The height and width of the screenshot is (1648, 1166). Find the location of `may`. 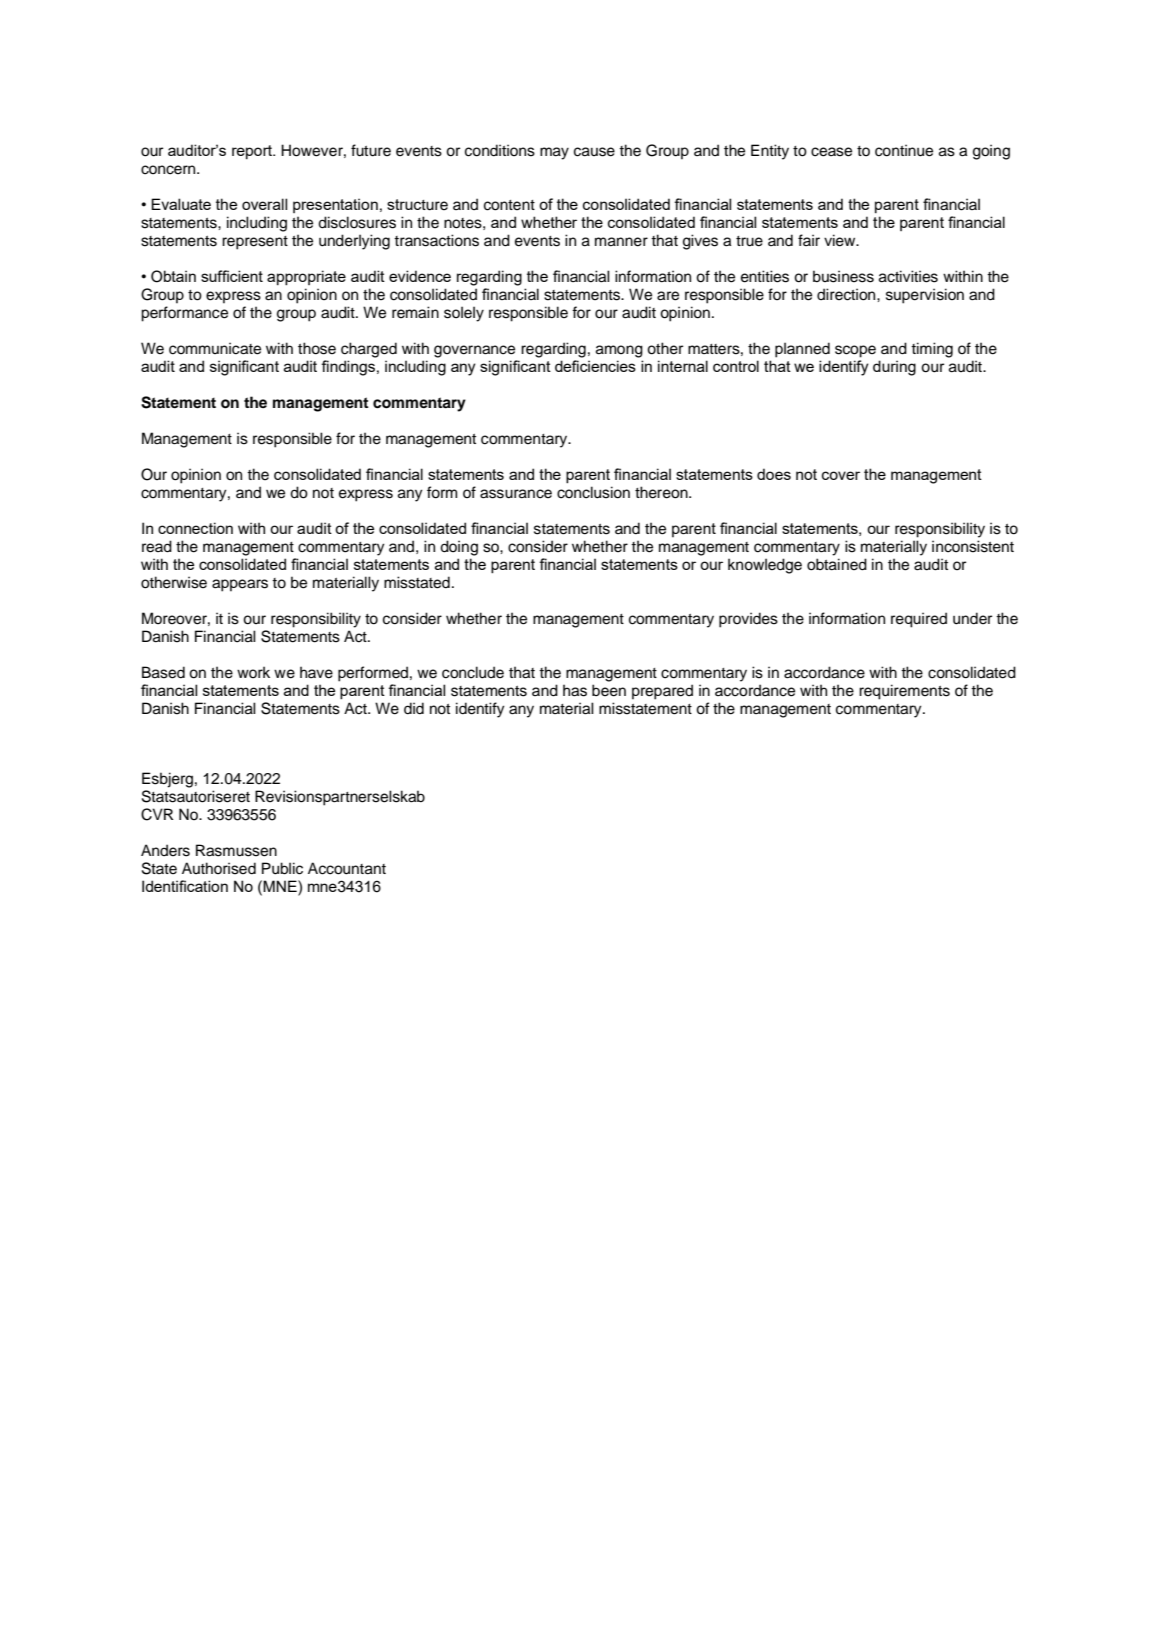

may is located at coordinates (554, 153).
